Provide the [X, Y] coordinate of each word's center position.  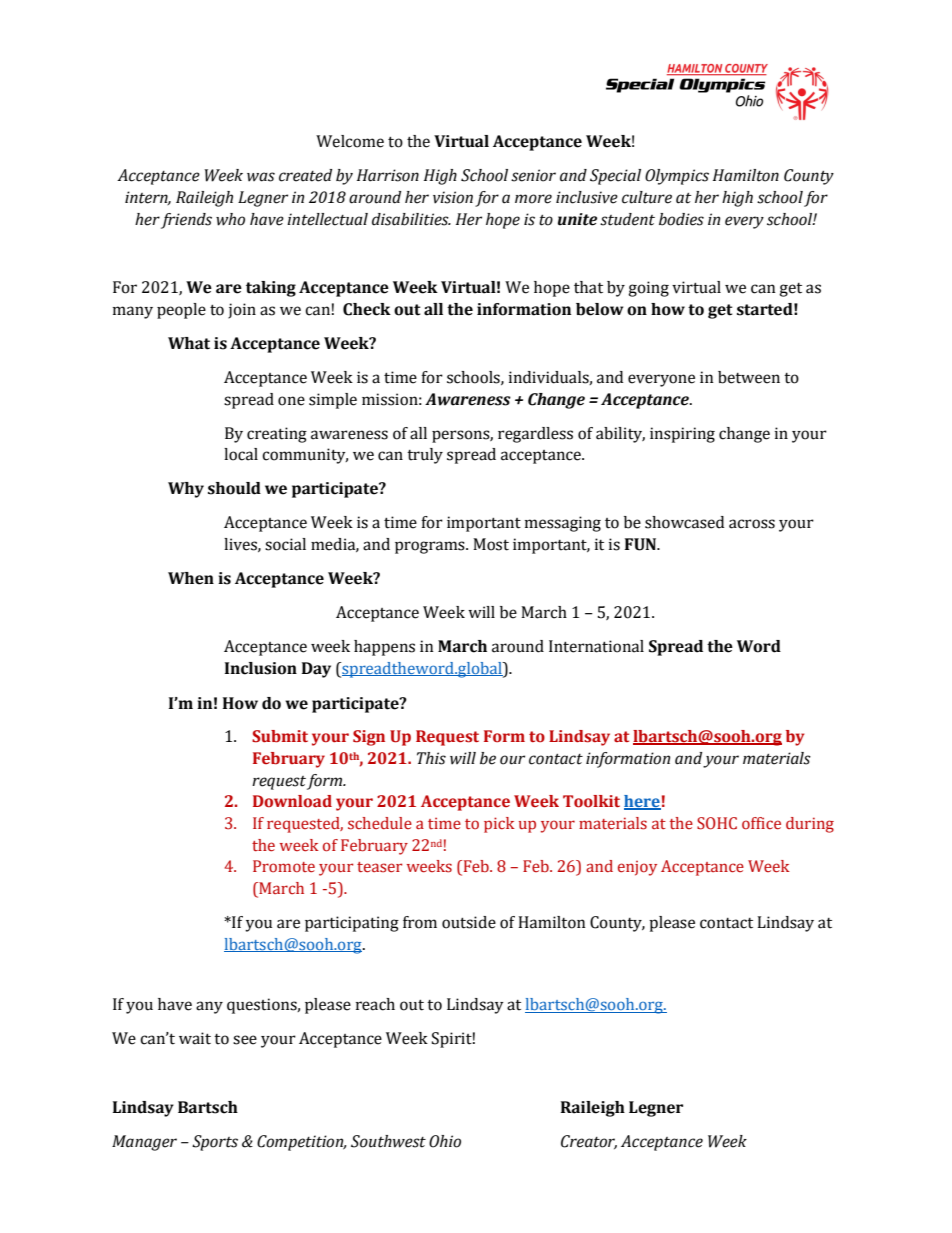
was [261, 177]
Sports [215, 1143]
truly [425, 456]
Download [292, 801]
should [234, 488]
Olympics [677, 177]
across [752, 524]
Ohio [445, 1141]
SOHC [717, 823]
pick [499, 825]
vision [453, 197]
